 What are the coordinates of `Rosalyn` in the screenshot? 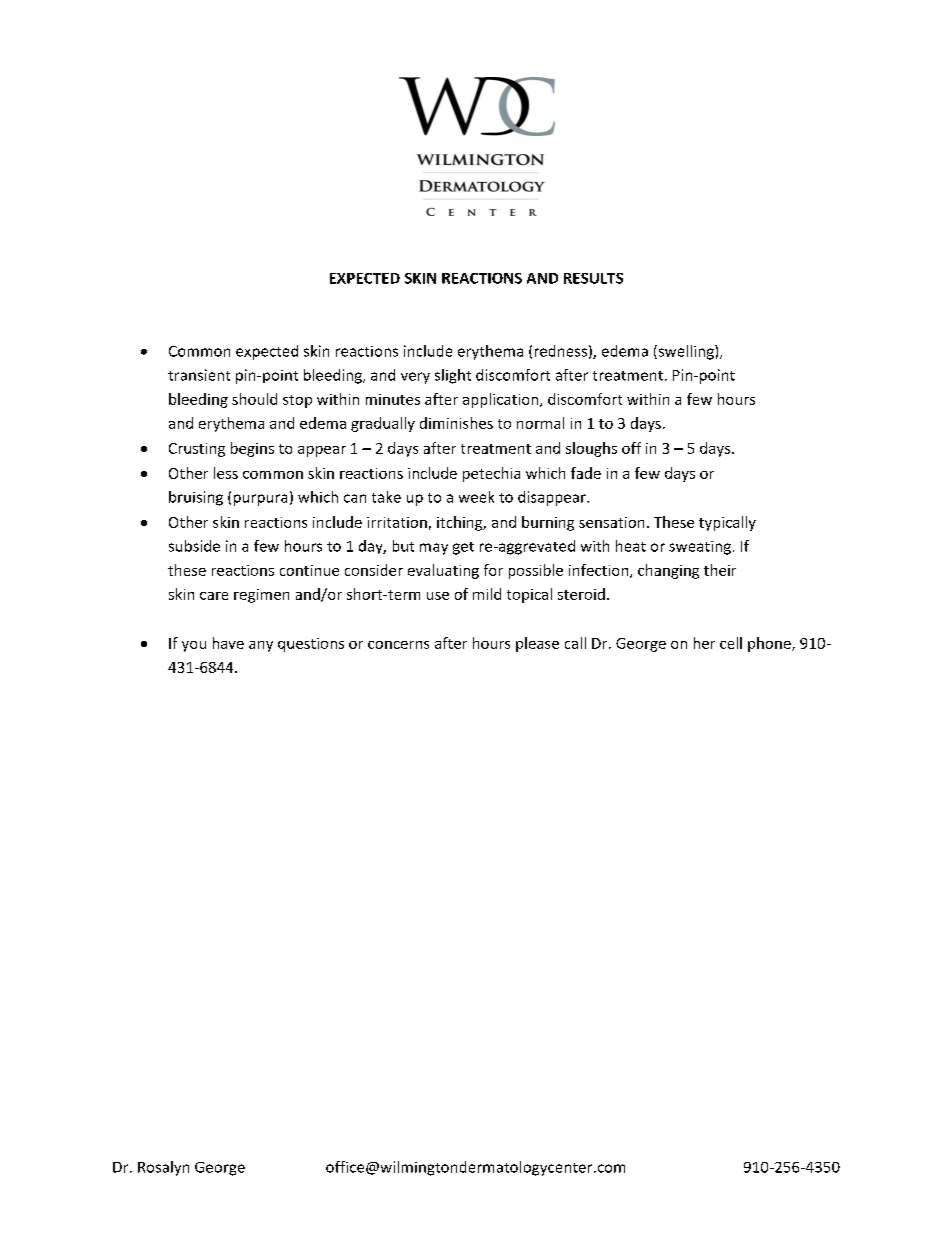 It's located at (163, 1168).
